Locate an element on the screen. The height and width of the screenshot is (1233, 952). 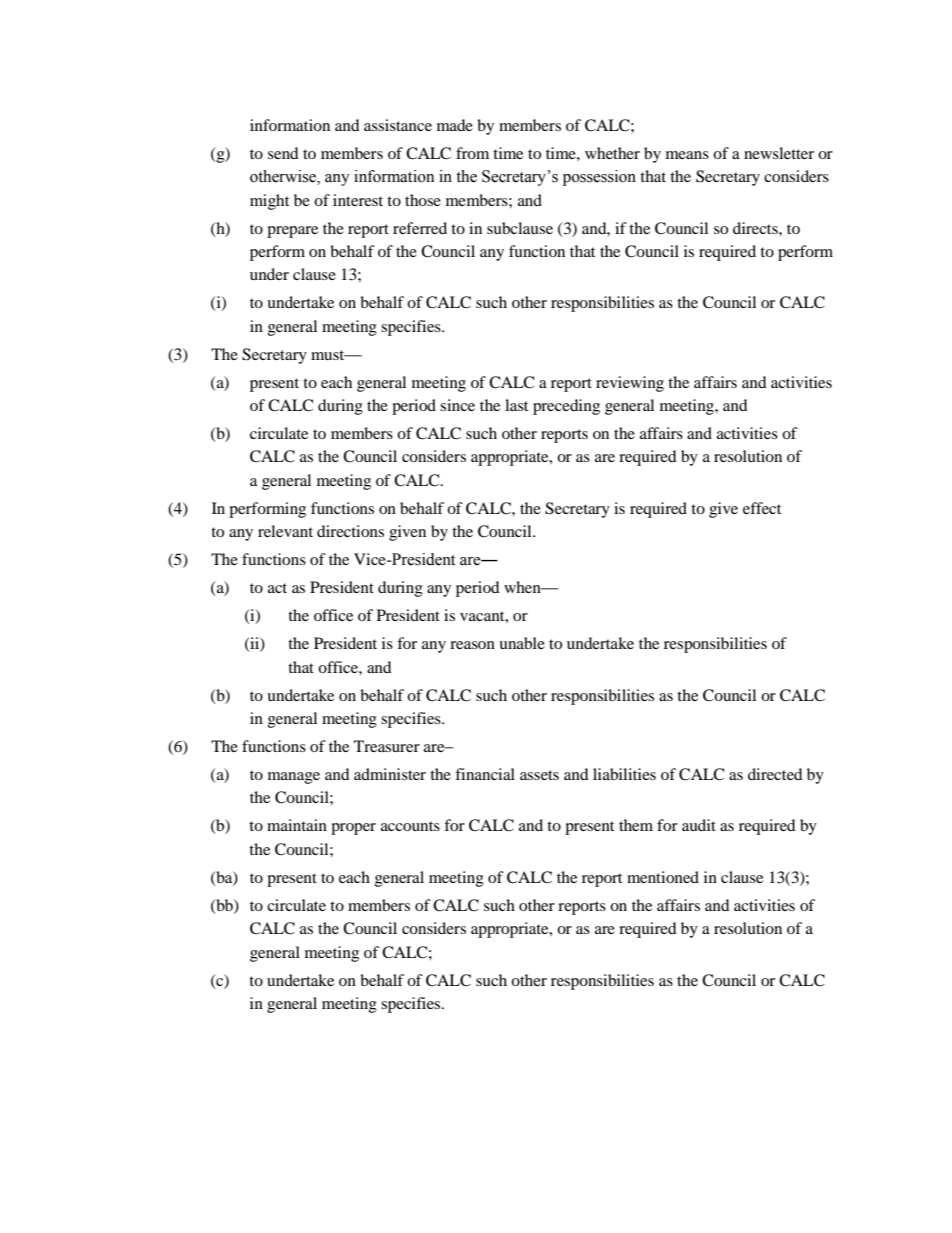
effect is located at coordinates (762, 508).
